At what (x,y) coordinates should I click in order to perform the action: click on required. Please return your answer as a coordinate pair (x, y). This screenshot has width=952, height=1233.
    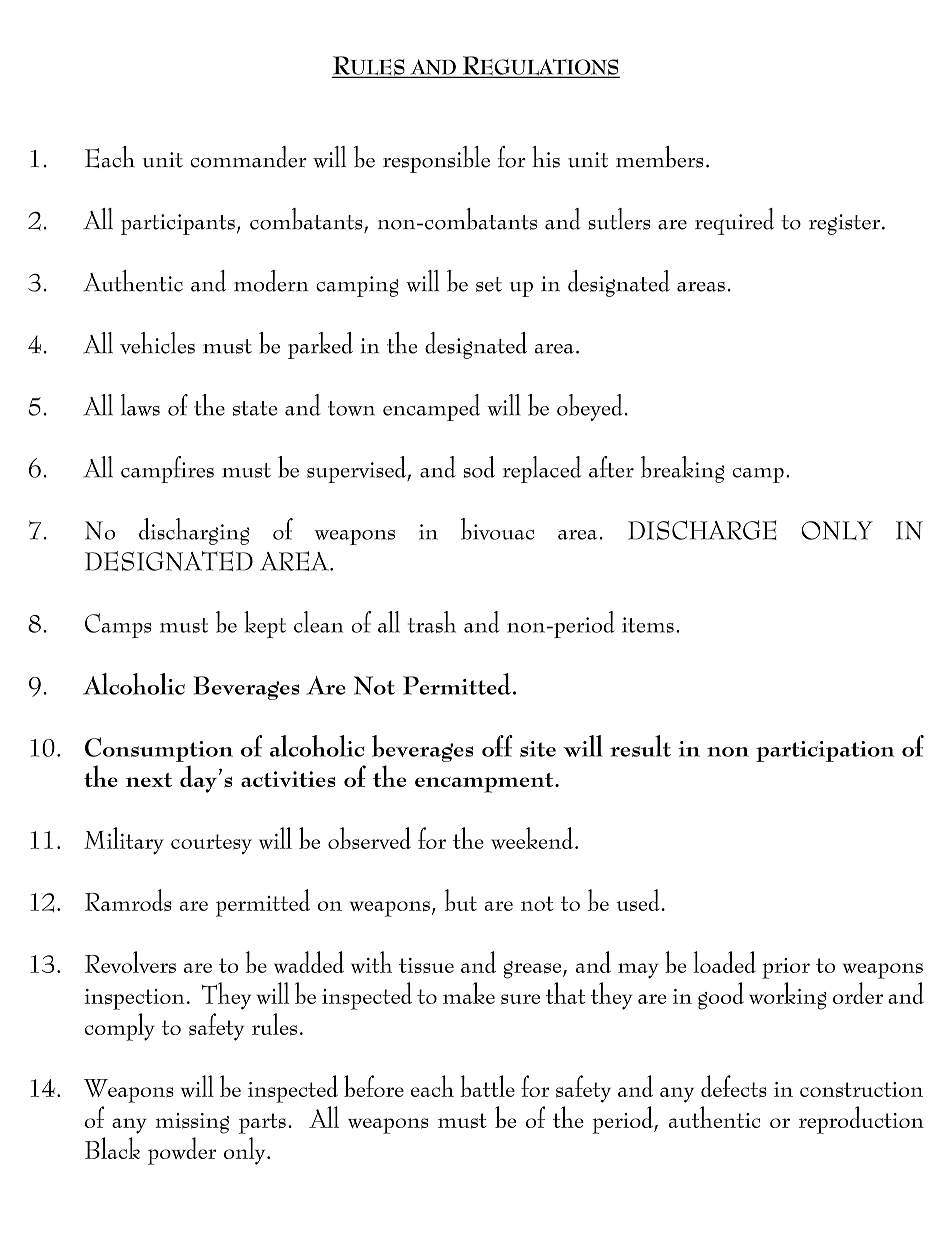
    Looking at the image, I should click on (734, 221).
